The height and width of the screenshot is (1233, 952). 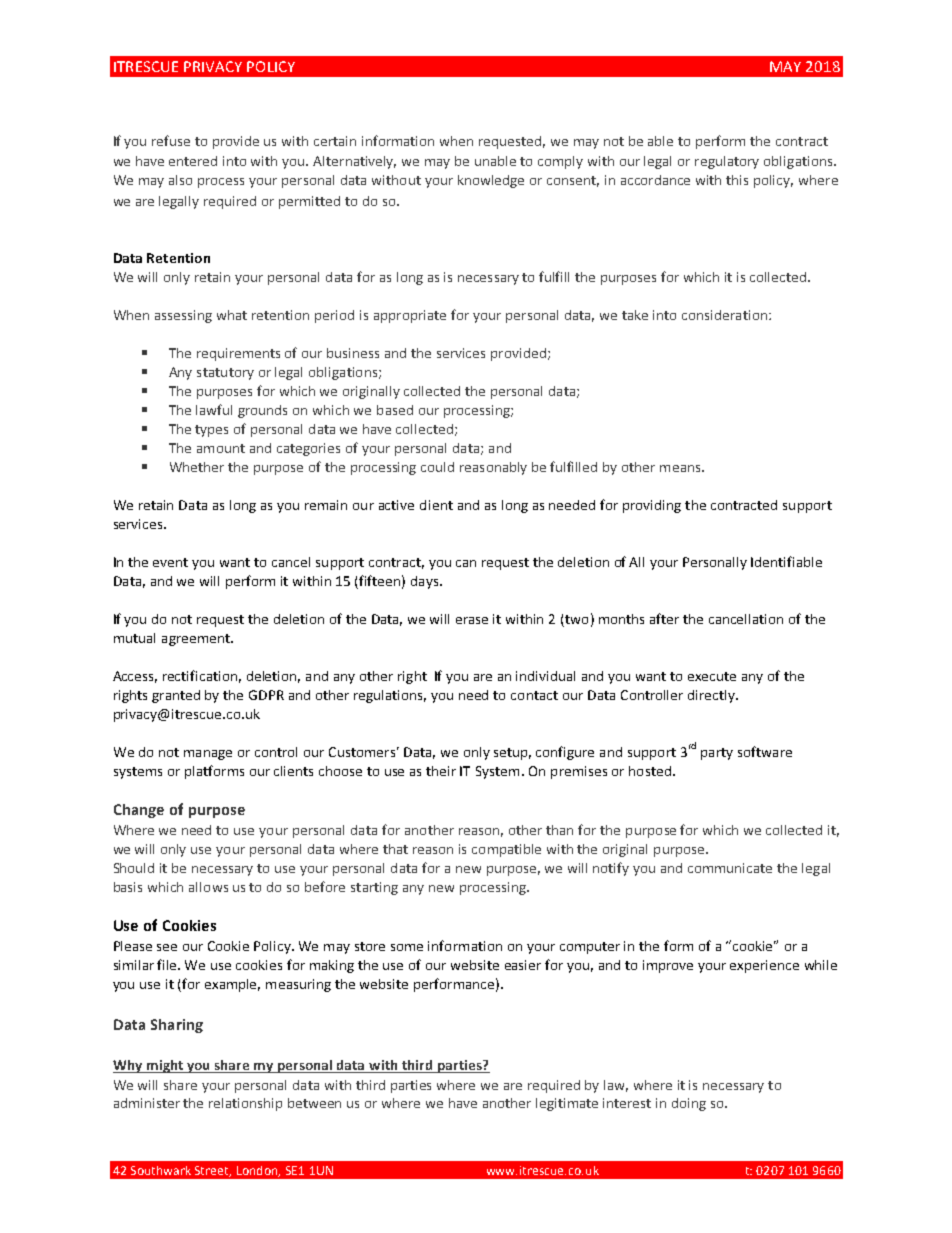 I want to click on knowledge, so click(x=491, y=181).
